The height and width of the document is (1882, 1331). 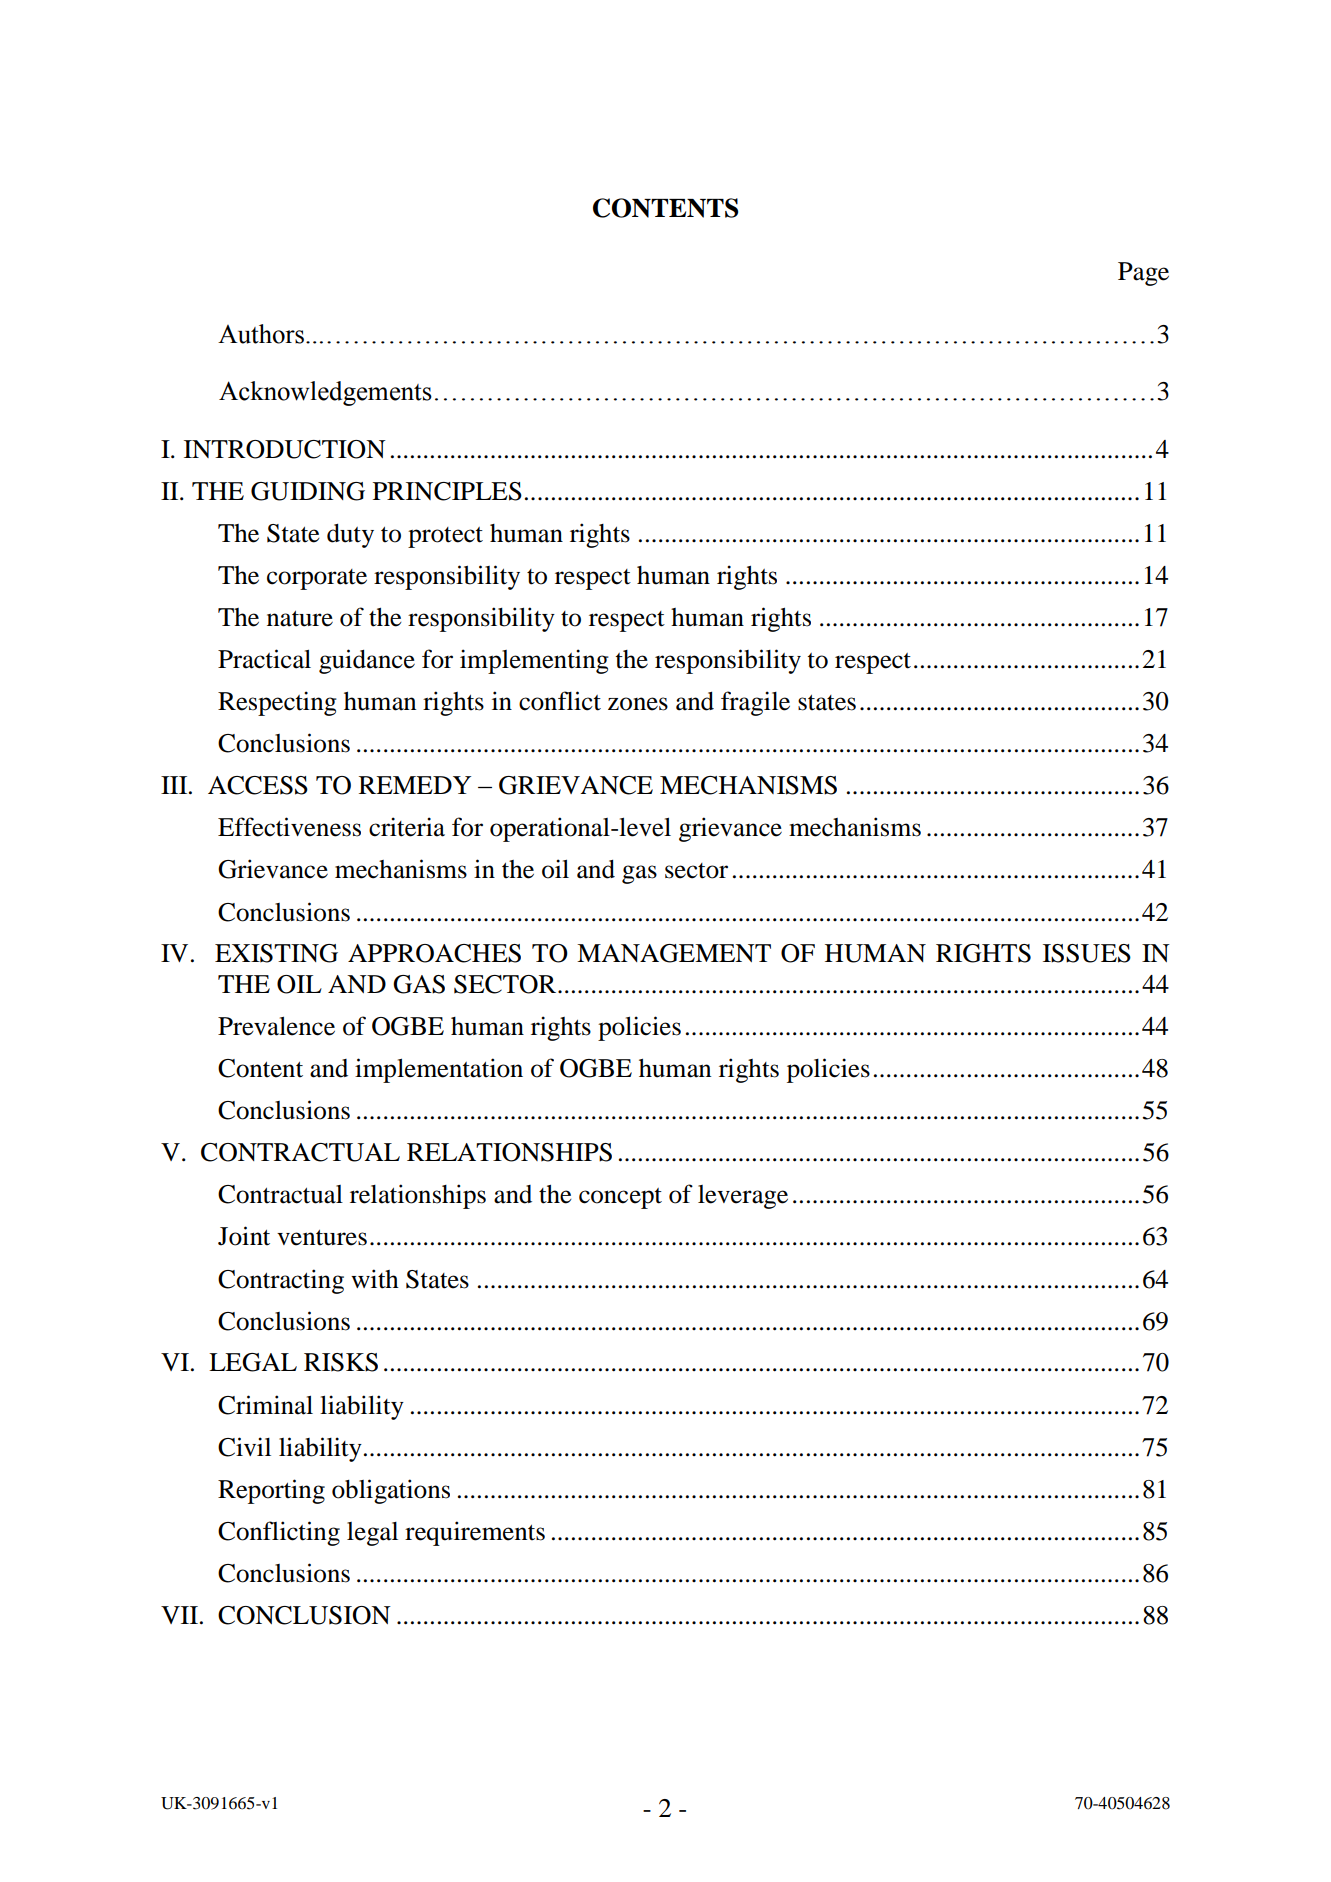 What do you see at coordinates (620, 1198) in the document?
I see `concept` at bounding box center [620, 1198].
